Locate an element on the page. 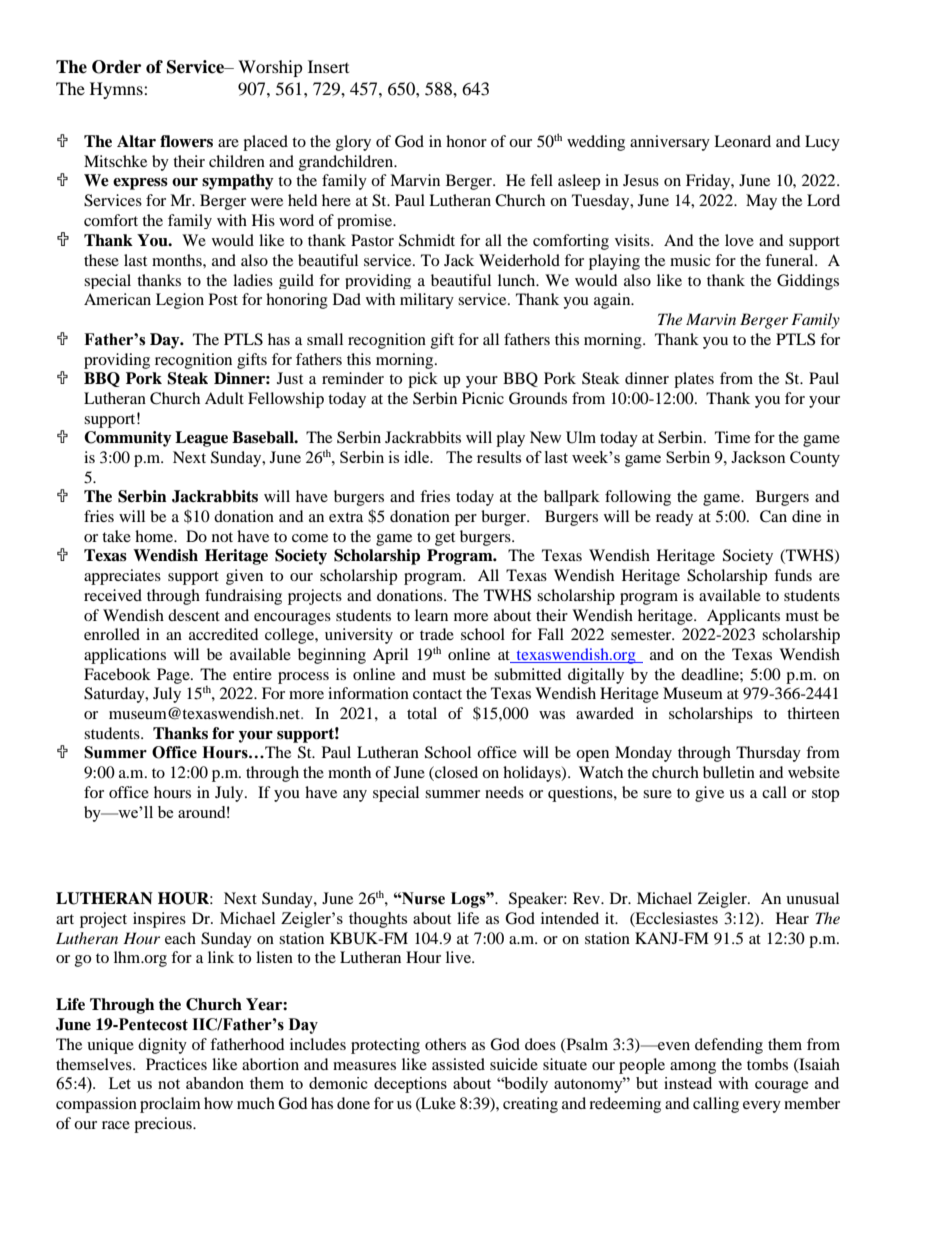 This document has height=1233, width=952. learn is located at coordinates (431, 615).
